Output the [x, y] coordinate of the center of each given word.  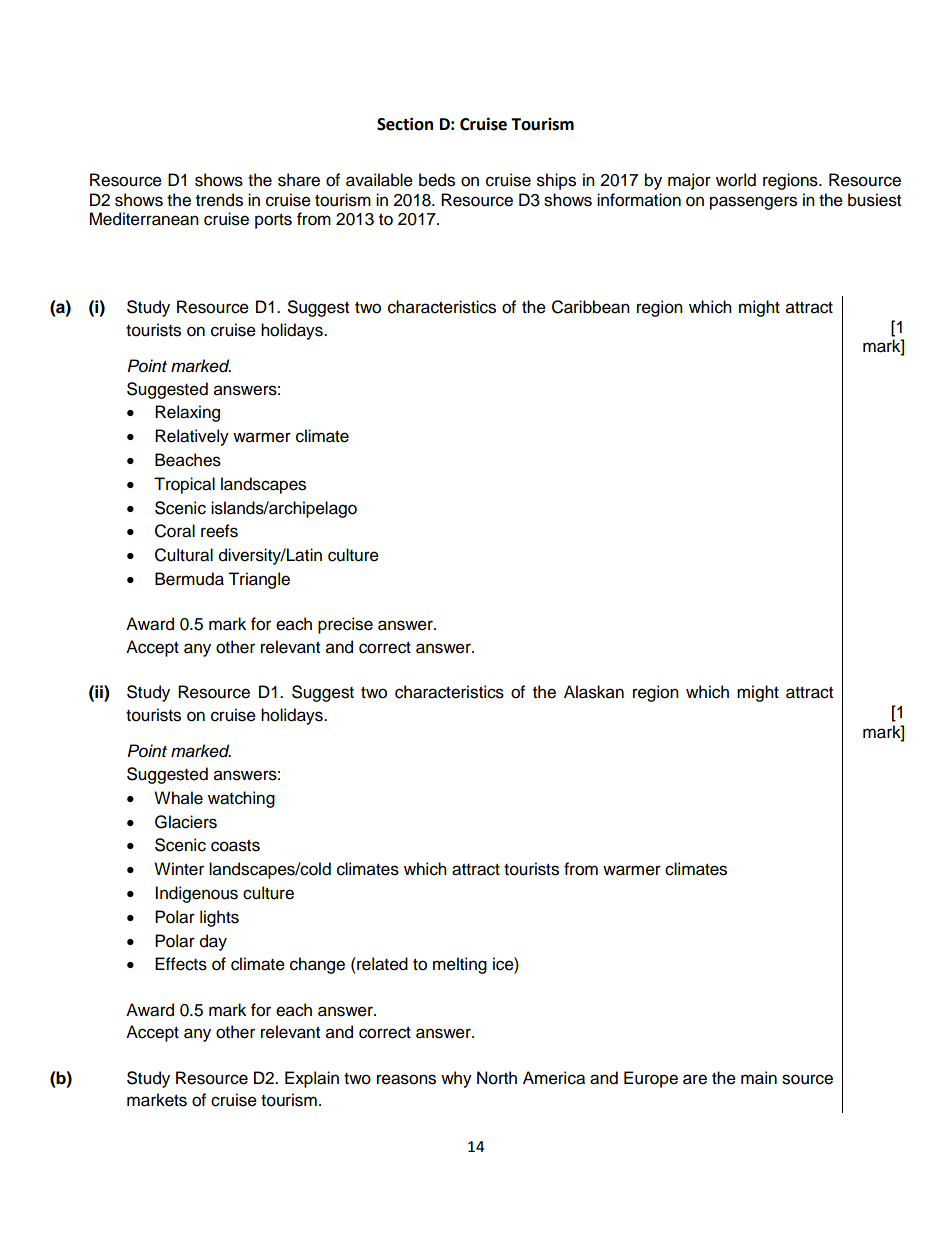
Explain [312, 1079]
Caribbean [591, 307]
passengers [753, 203]
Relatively [192, 437]
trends [219, 200]
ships [556, 181]
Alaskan [594, 692]
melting [460, 965]
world [736, 180]
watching [241, 799]
